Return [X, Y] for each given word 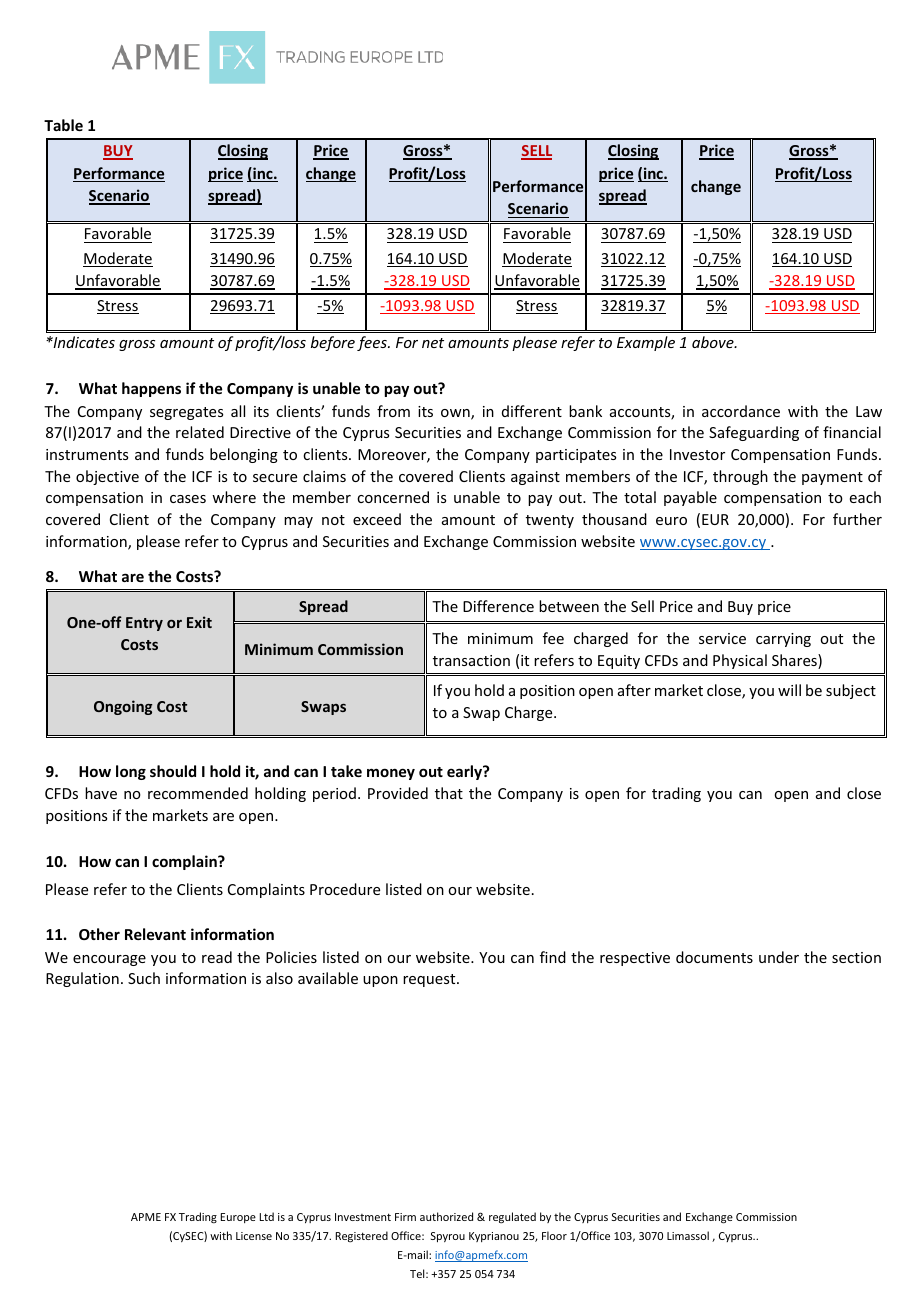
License [254, 1236]
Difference [498, 606]
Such [144, 978]
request [430, 980]
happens [151, 389]
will [789, 690]
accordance [741, 411]
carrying [783, 640]
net [433, 343]
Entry [144, 624]
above [714, 342]
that [449, 793]
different [532, 411]
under [779, 957]
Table [63, 125]
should [173, 771]
